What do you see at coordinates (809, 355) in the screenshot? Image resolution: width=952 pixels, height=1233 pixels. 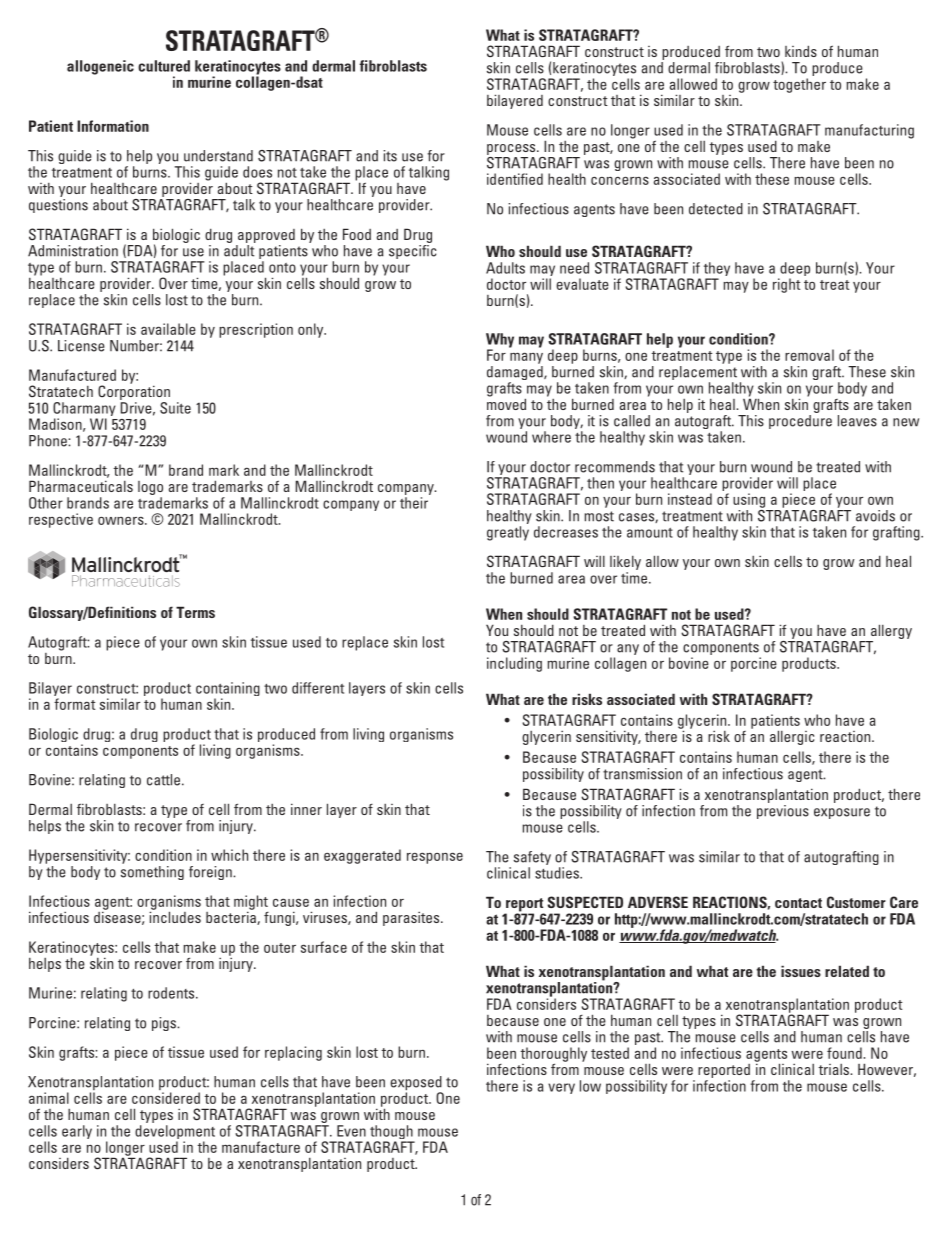 I see `removal` at bounding box center [809, 355].
